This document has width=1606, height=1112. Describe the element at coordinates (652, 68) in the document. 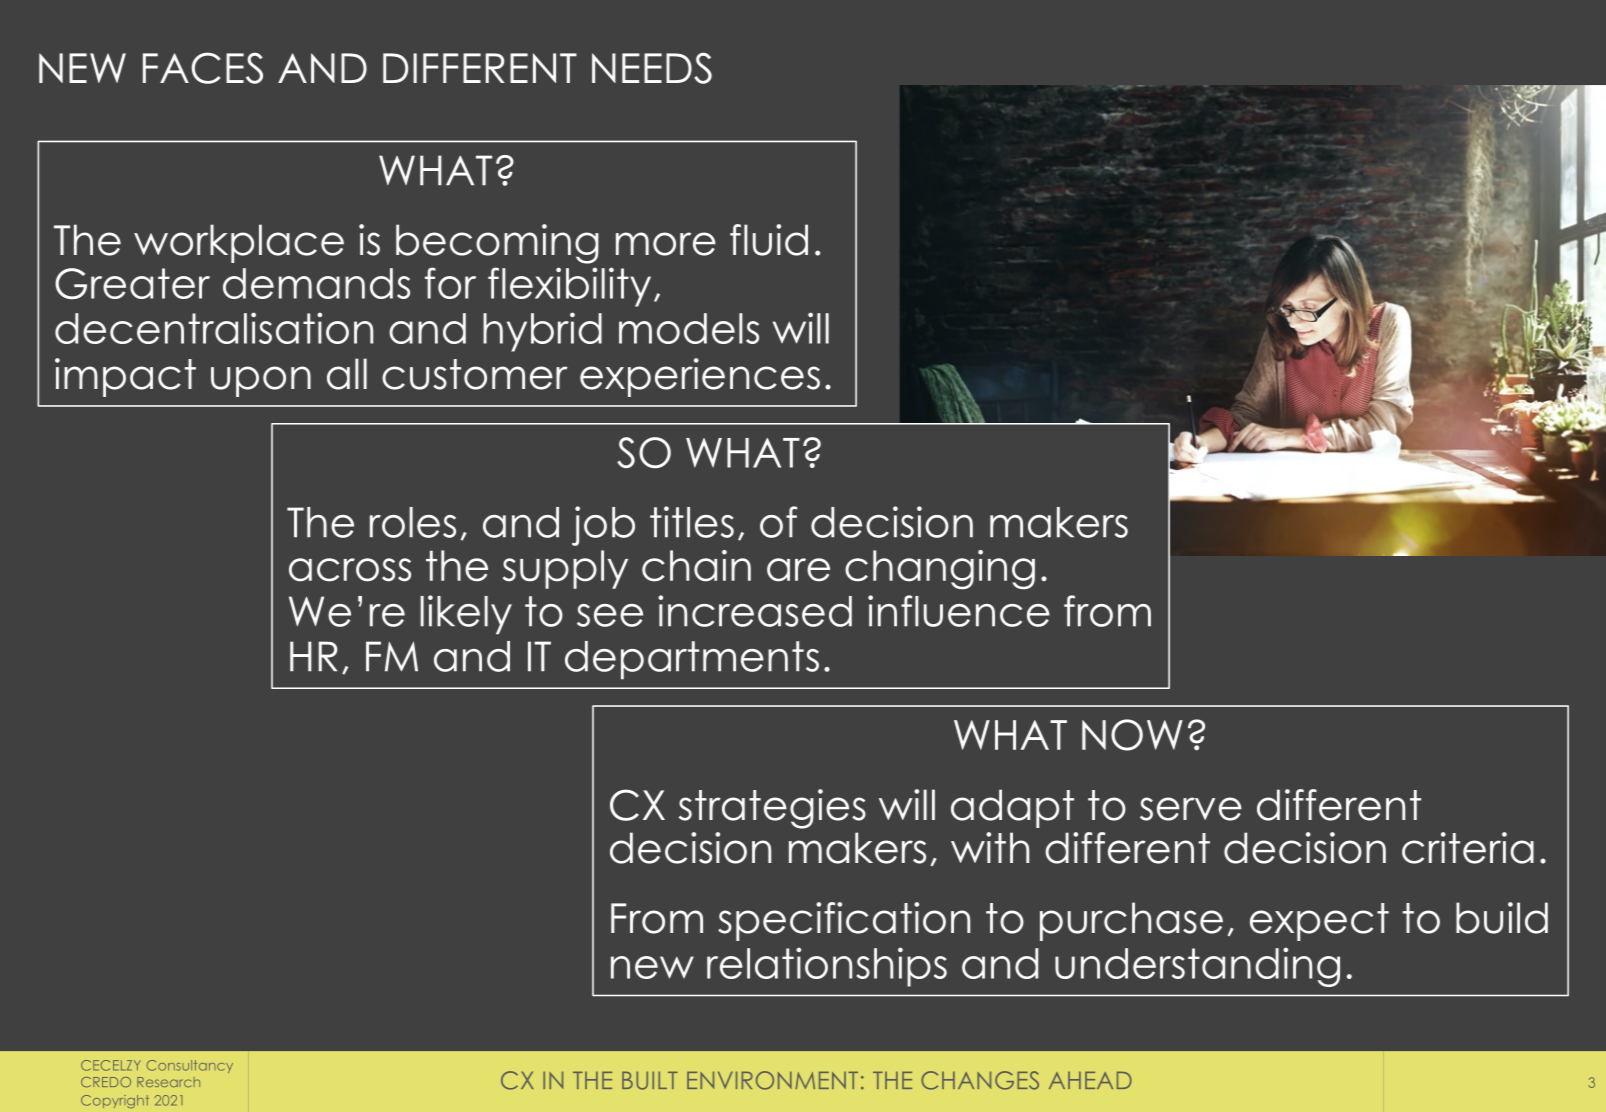

I see `NEEDS` at that location.
